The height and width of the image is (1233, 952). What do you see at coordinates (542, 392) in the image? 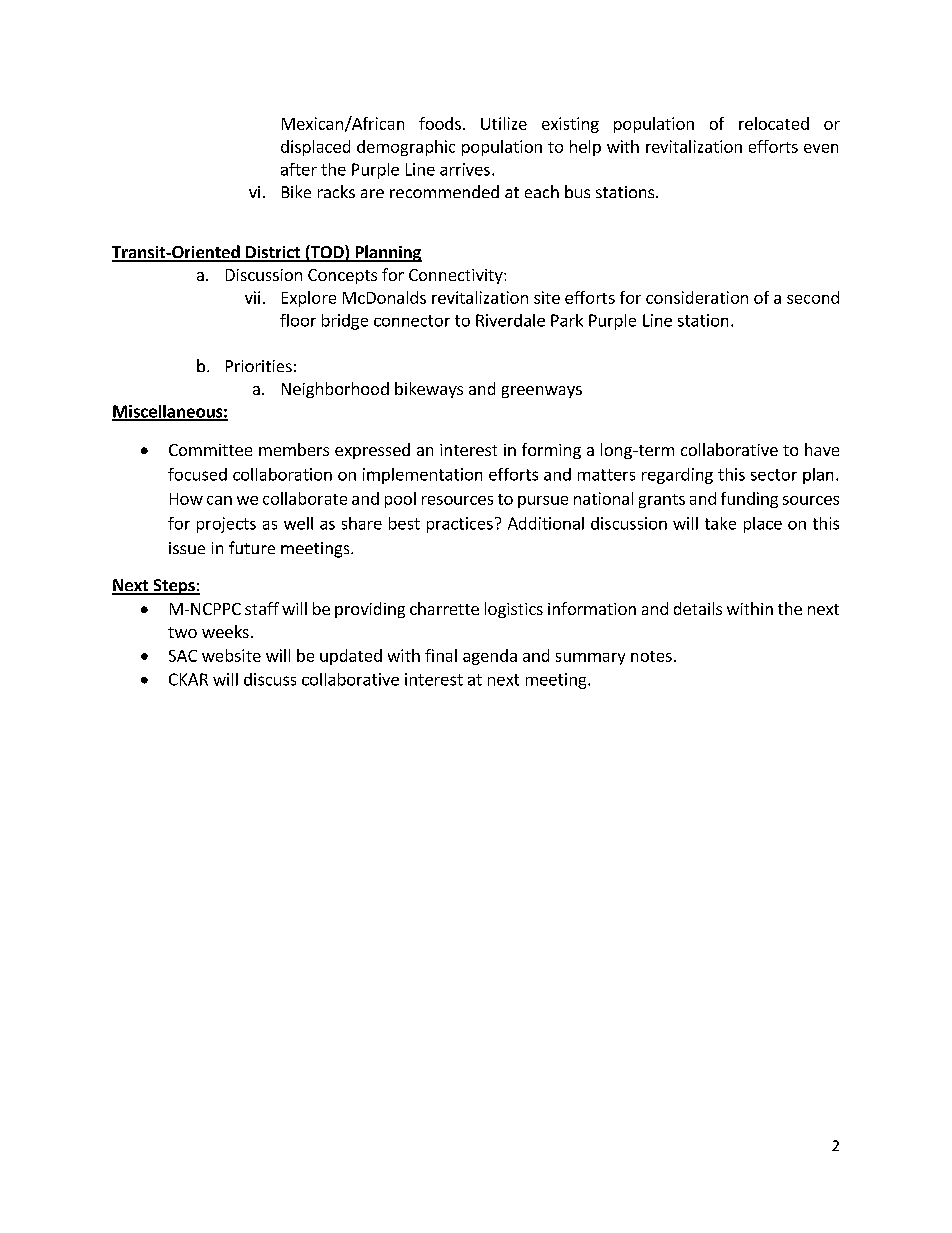
I see `greenways` at bounding box center [542, 392].
